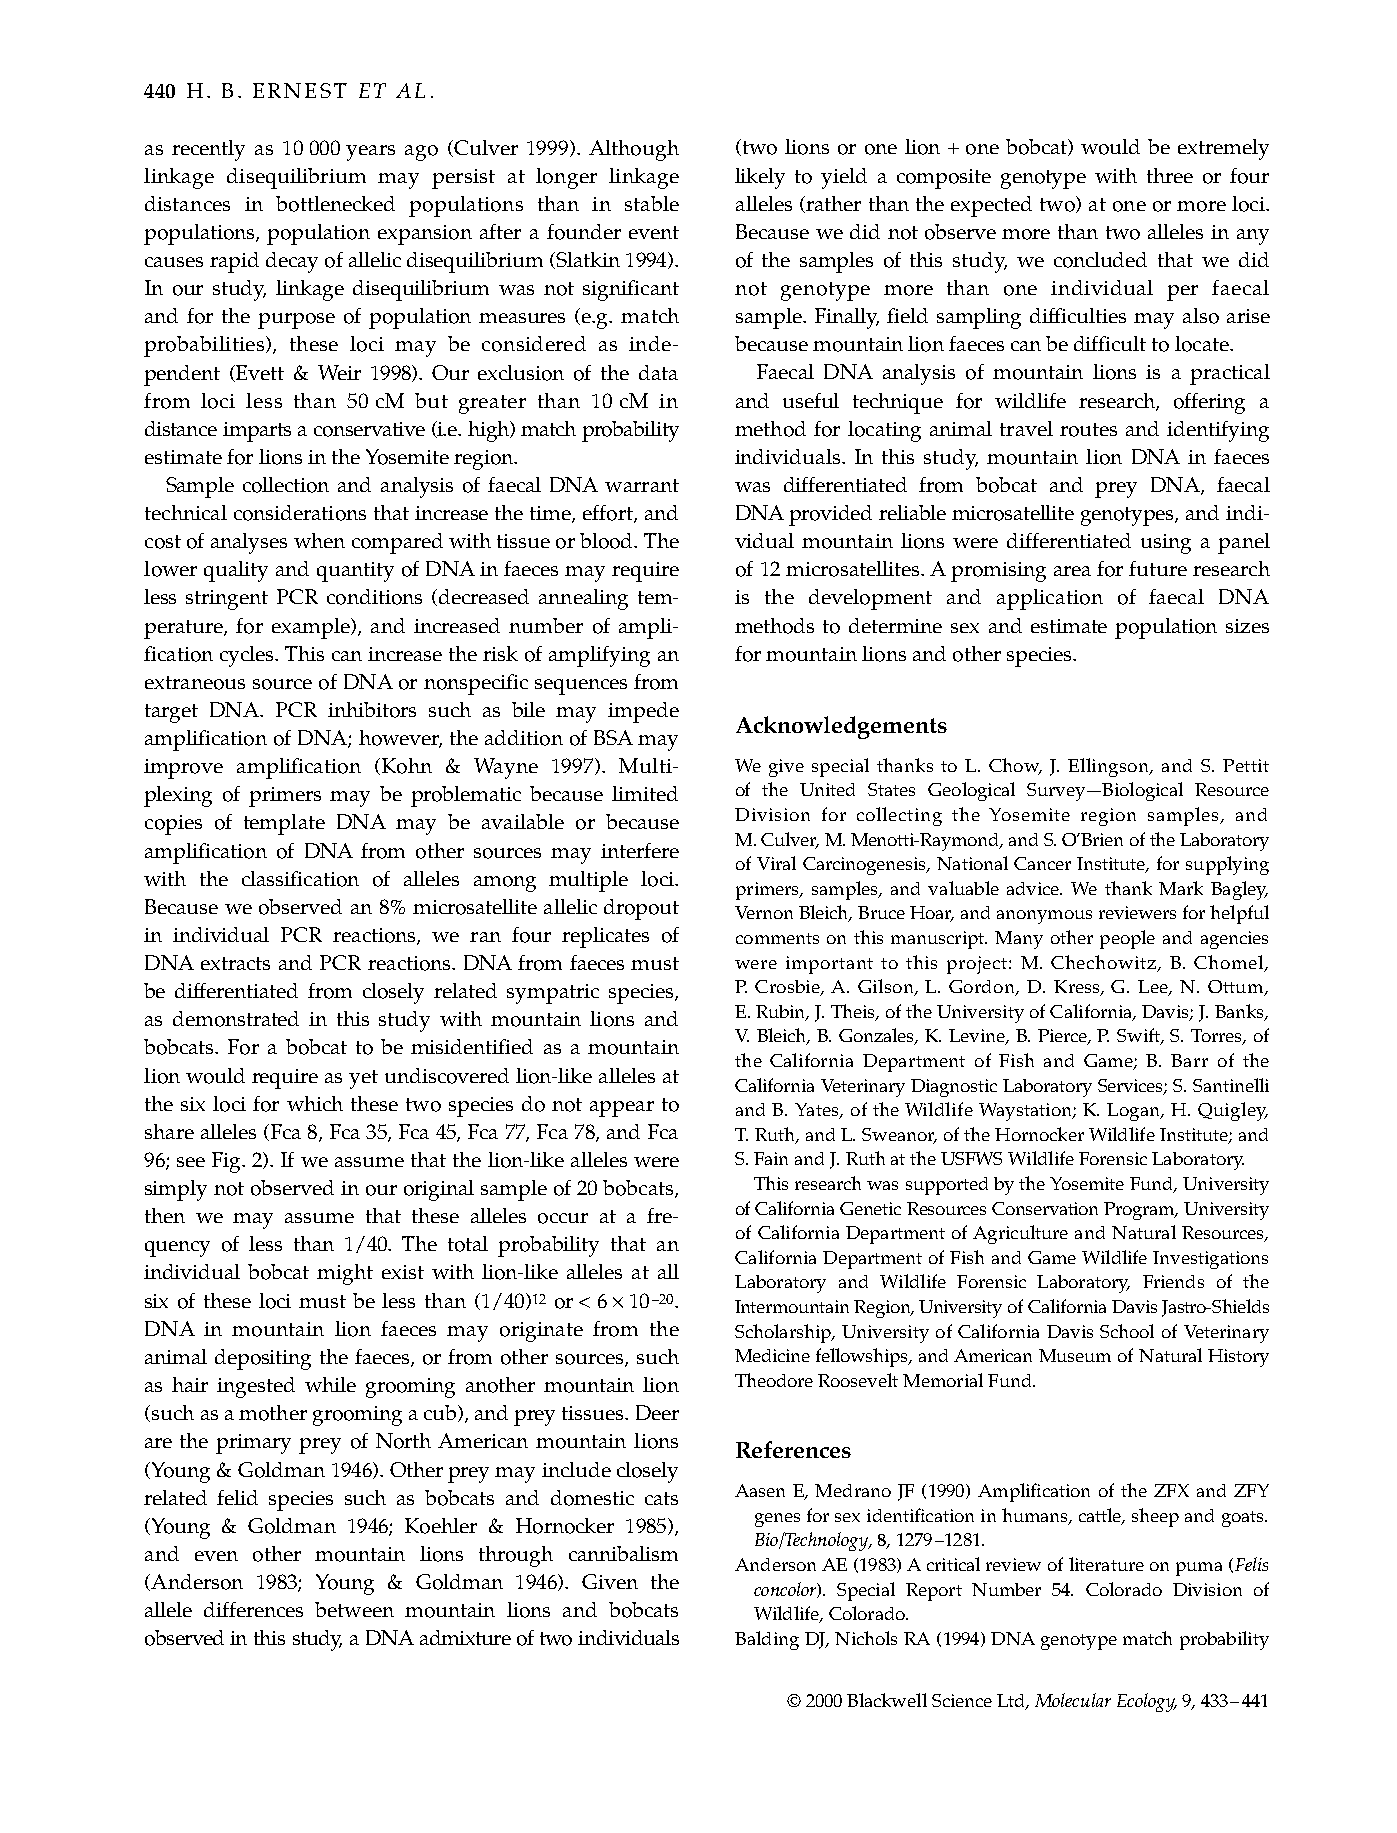 The height and width of the screenshot is (1833, 1397). I want to click on people, so click(1127, 939).
